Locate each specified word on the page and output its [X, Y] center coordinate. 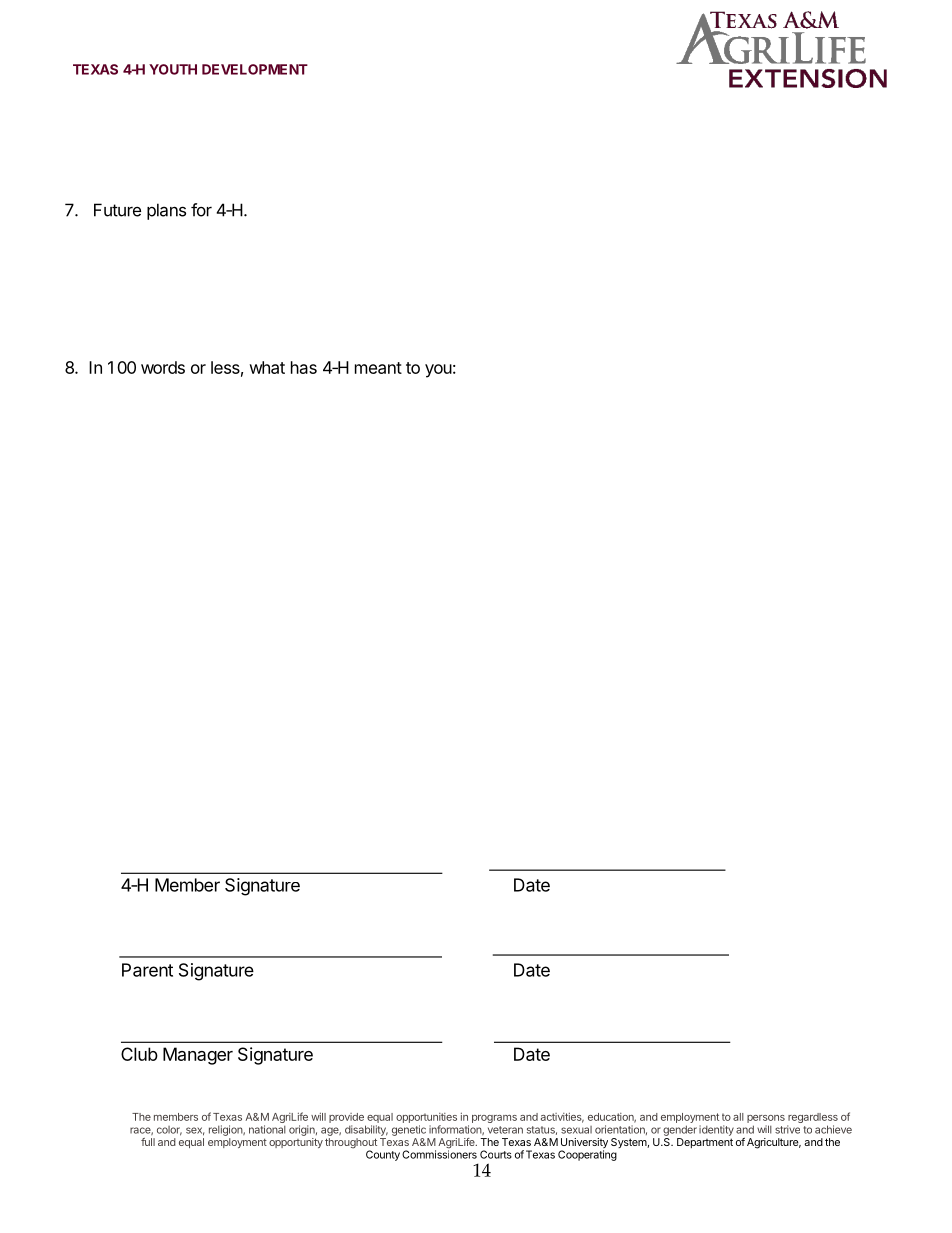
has [304, 367]
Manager [198, 1056]
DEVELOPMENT [255, 69]
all [738, 1117]
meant [378, 368]
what [267, 367]
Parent [147, 970]
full [148, 1142]
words [163, 367]
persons [766, 1120]
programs [494, 1119]
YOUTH [173, 69]
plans [166, 211]
